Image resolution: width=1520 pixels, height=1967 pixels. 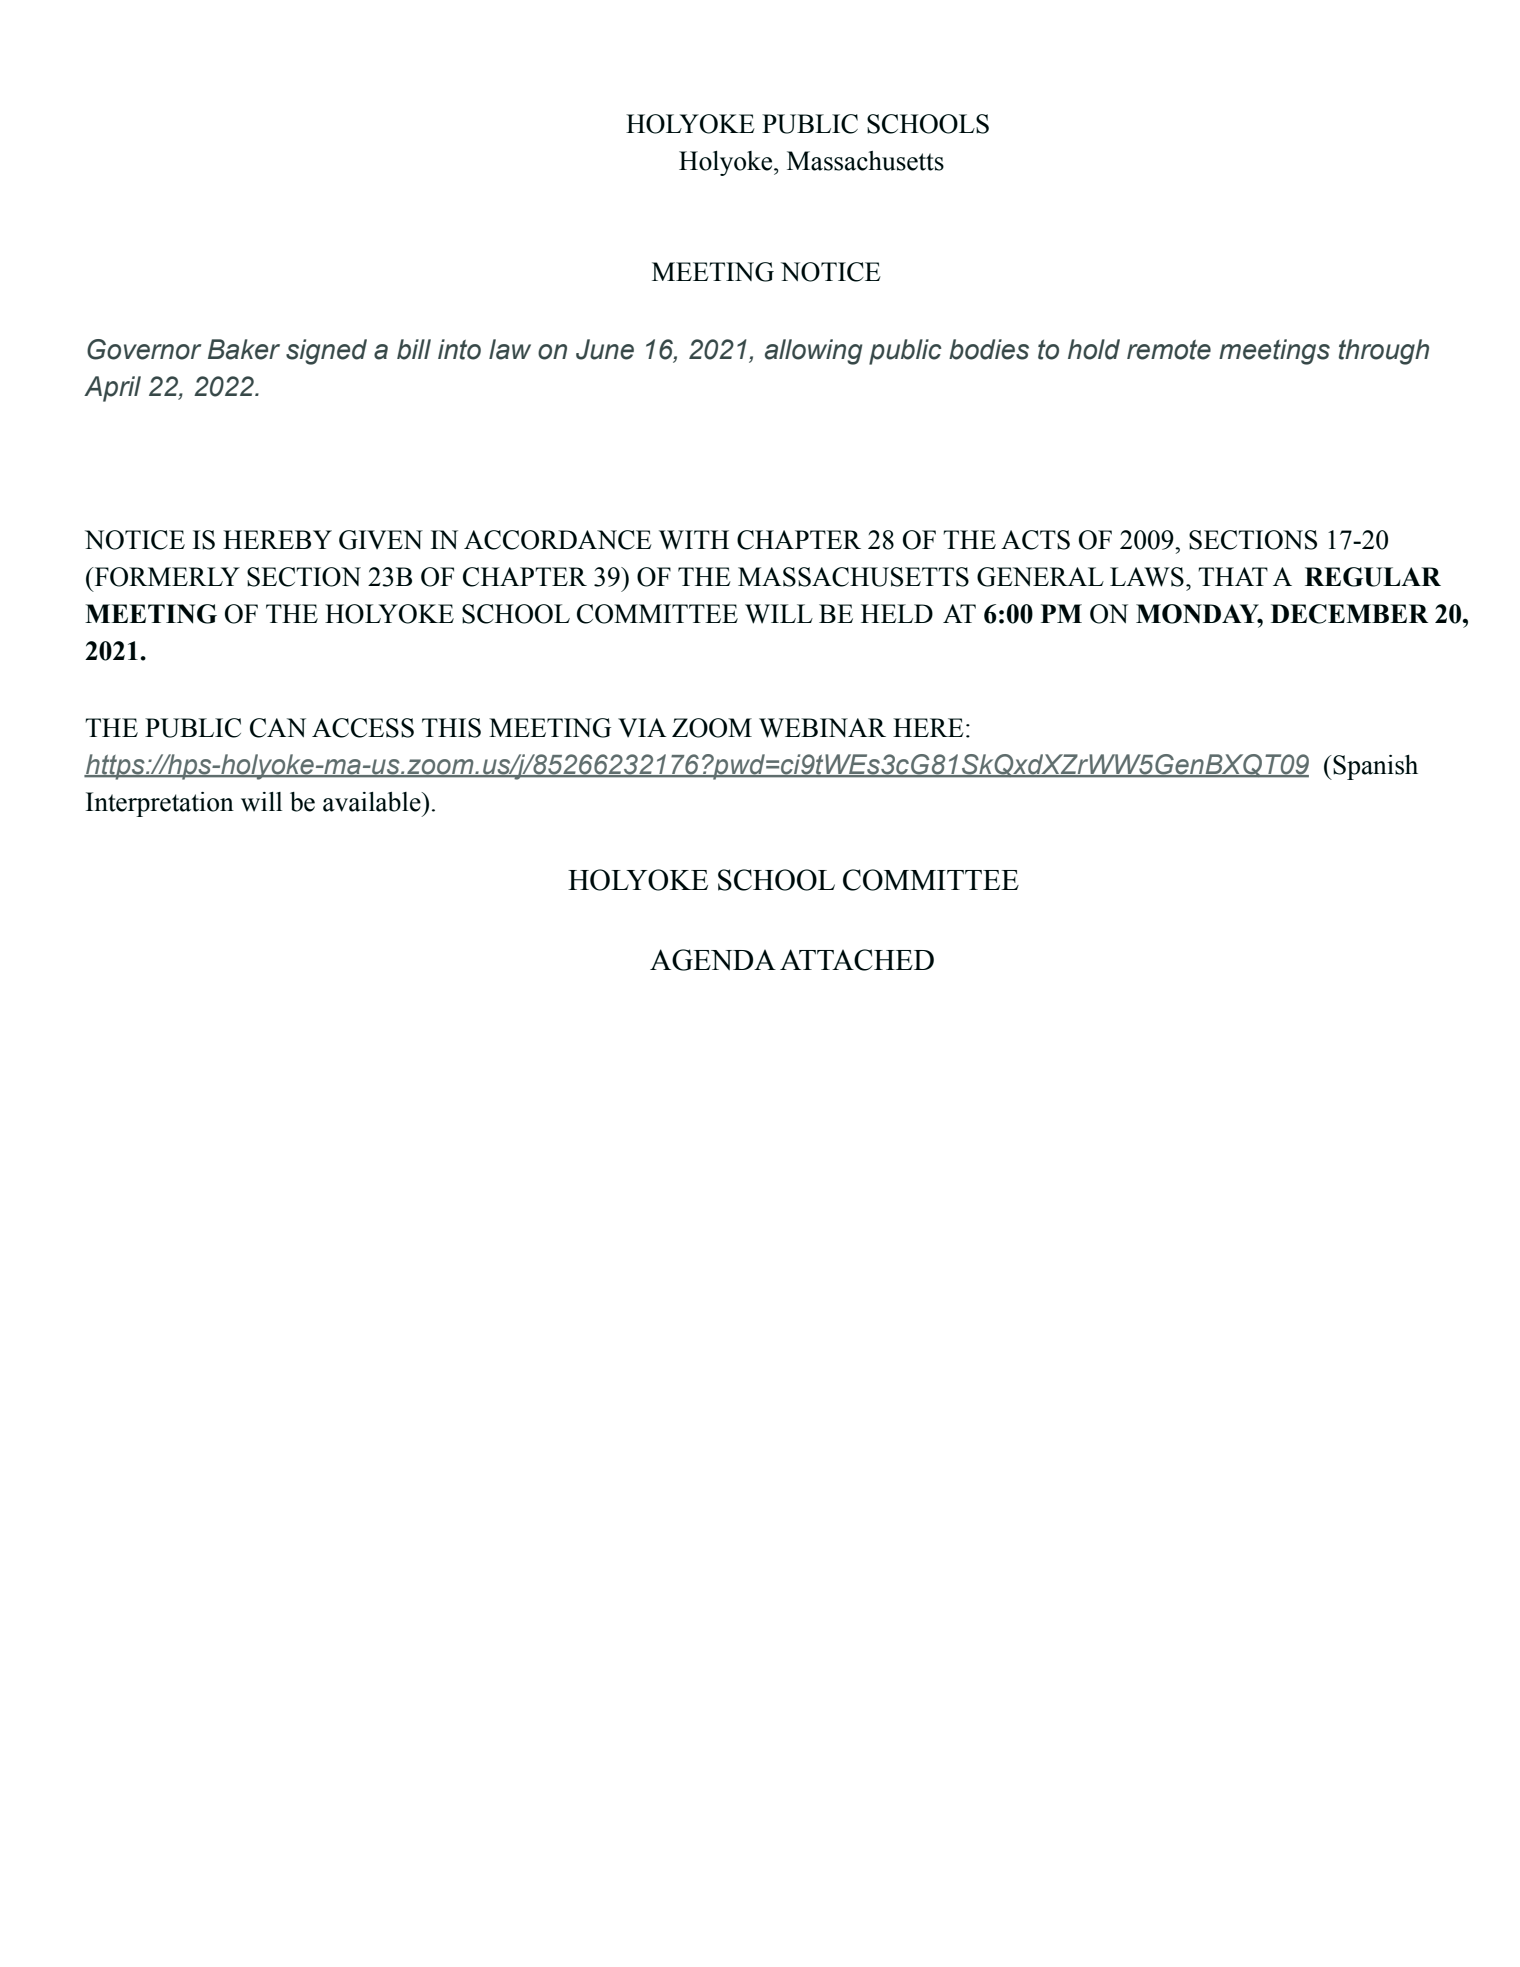 I want to click on Spanish, so click(x=1374, y=767).
